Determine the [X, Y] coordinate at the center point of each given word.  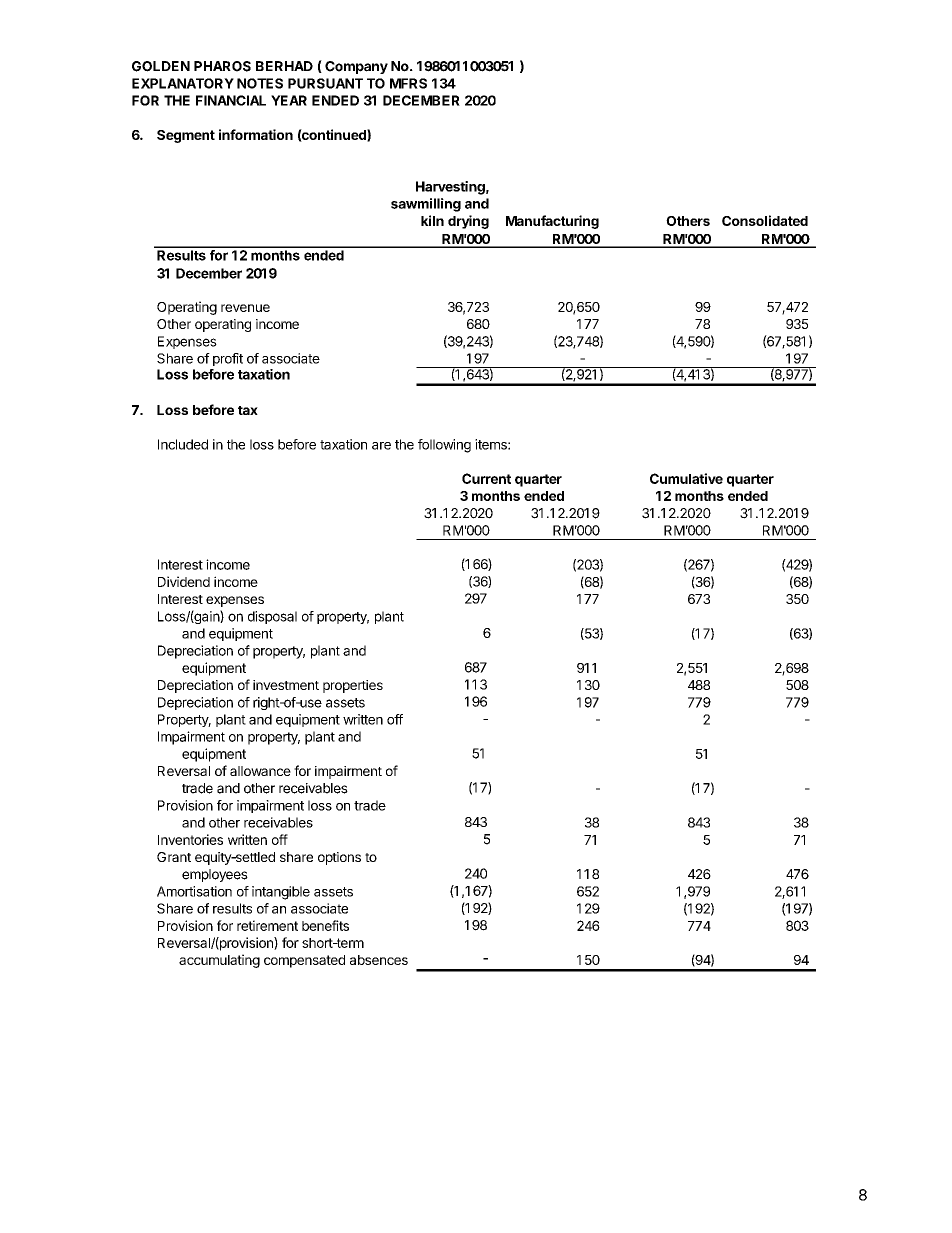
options [339, 858]
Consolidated [765, 220]
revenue [245, 308]
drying [468, 222]
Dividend [184, 581]
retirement [267, 925]
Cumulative [686, 478]
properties [353, 686]
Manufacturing [552, 222]
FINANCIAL [231, 100]
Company [356, 67]
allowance [260, 771]
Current [486, 478]
